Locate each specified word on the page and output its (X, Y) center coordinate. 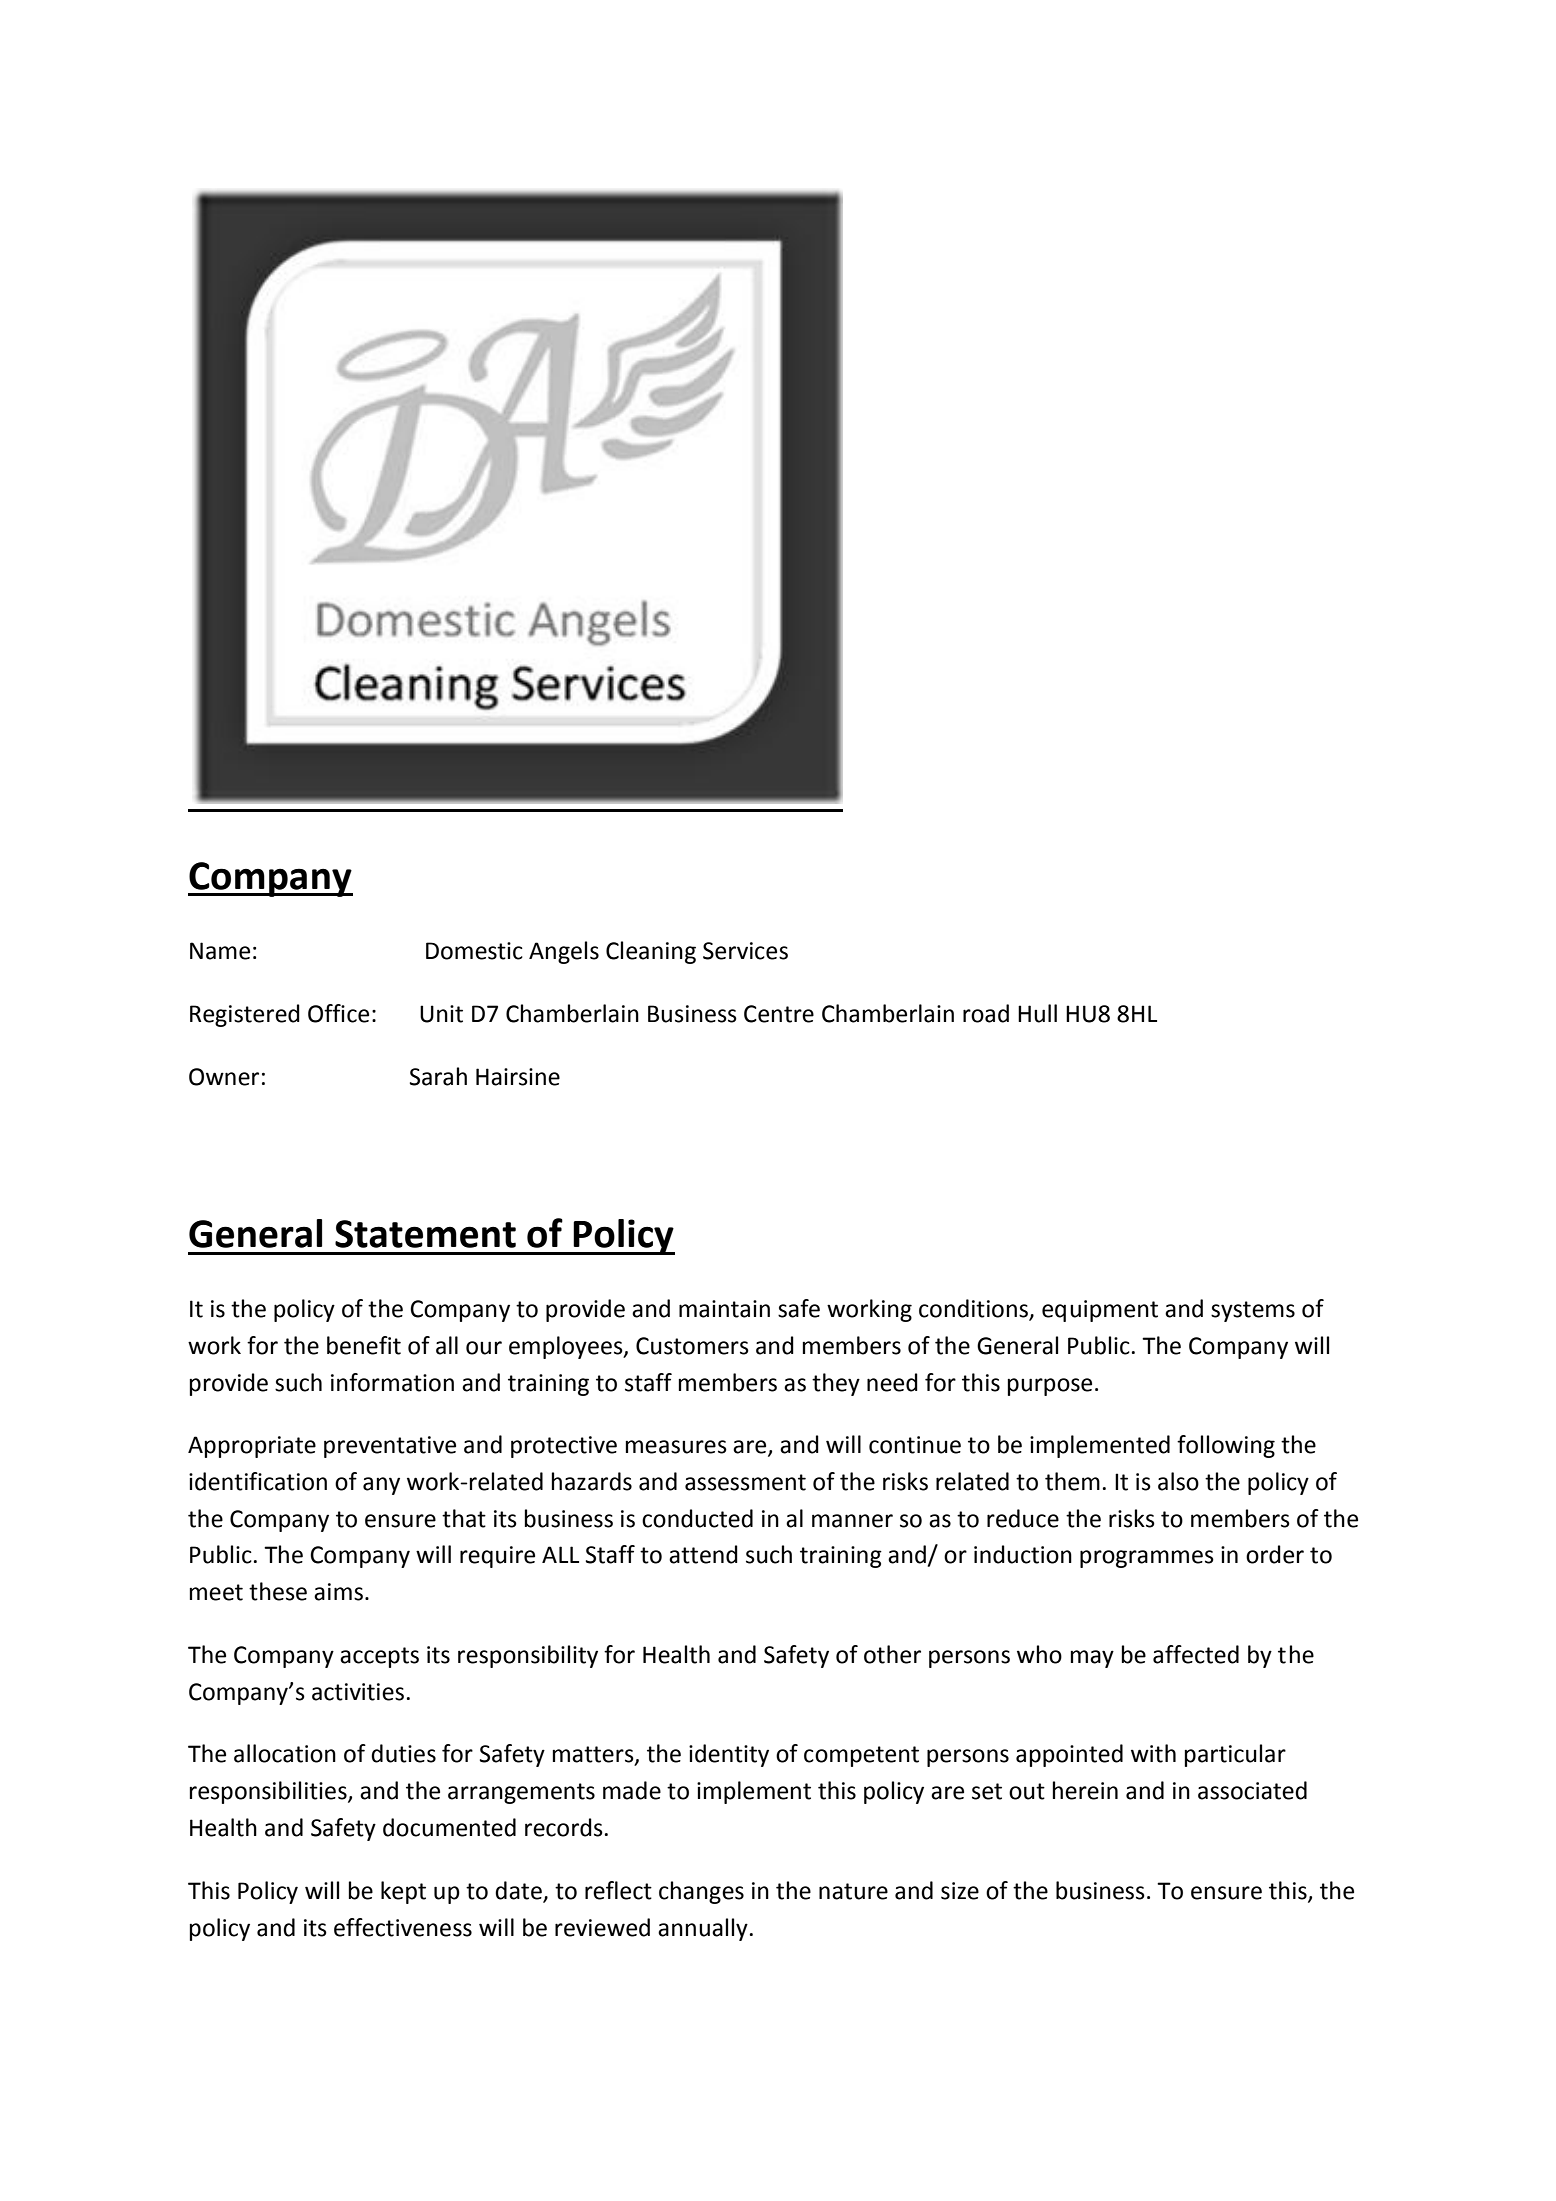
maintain (724, 1309)
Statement (425, 1234)
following (1226, 1446)
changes (701, 1892)
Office (338, 1013)
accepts (379, 1657)
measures (676, 1447)
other (892, 1654)
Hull (1037, 1013)
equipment (1100, 1311)
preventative (390, 1447)
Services (745, 951)
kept (403, 1892)
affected (1196, 1654)
